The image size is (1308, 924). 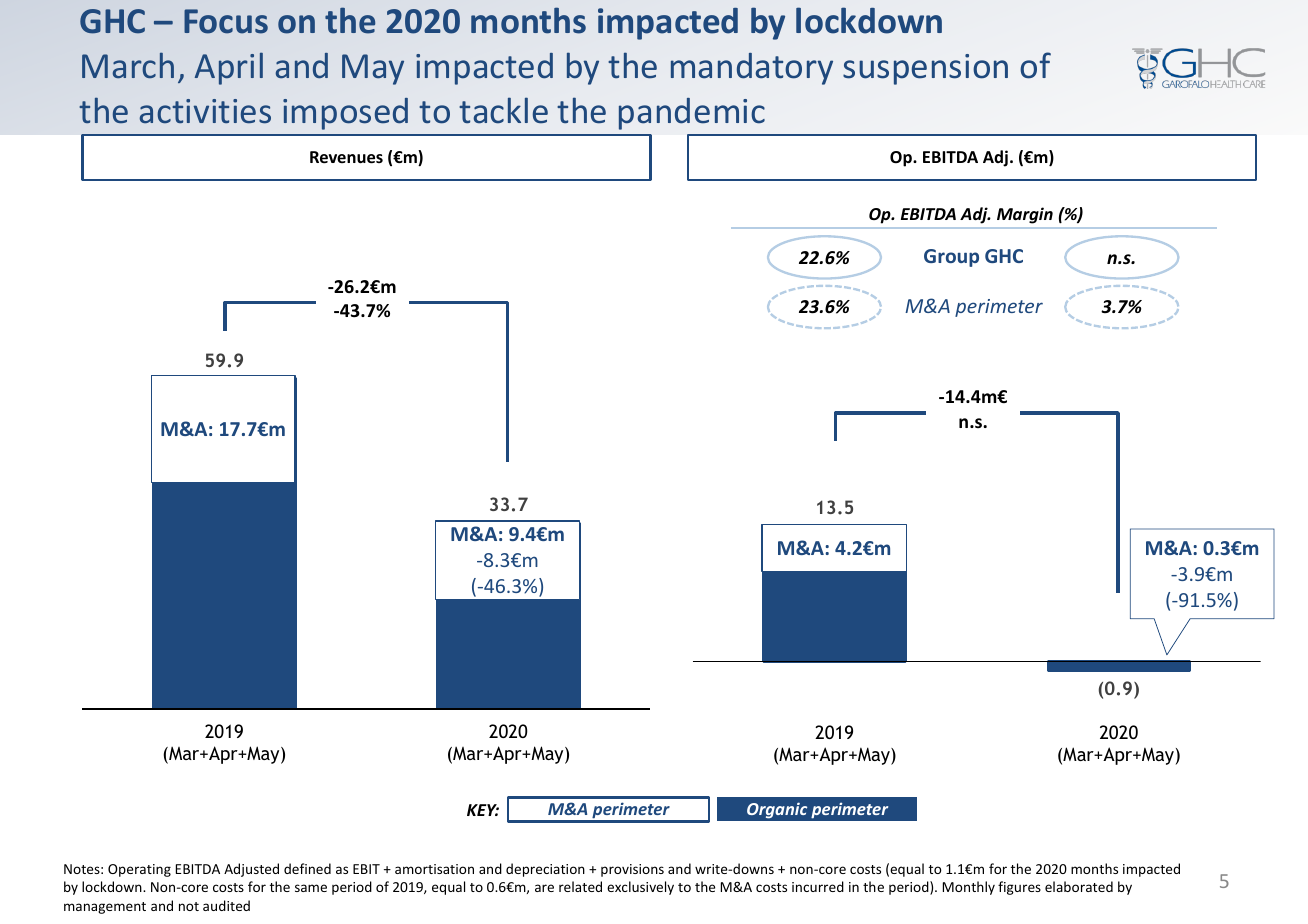 I want to click on suspension, so click(x=925, y=69).
